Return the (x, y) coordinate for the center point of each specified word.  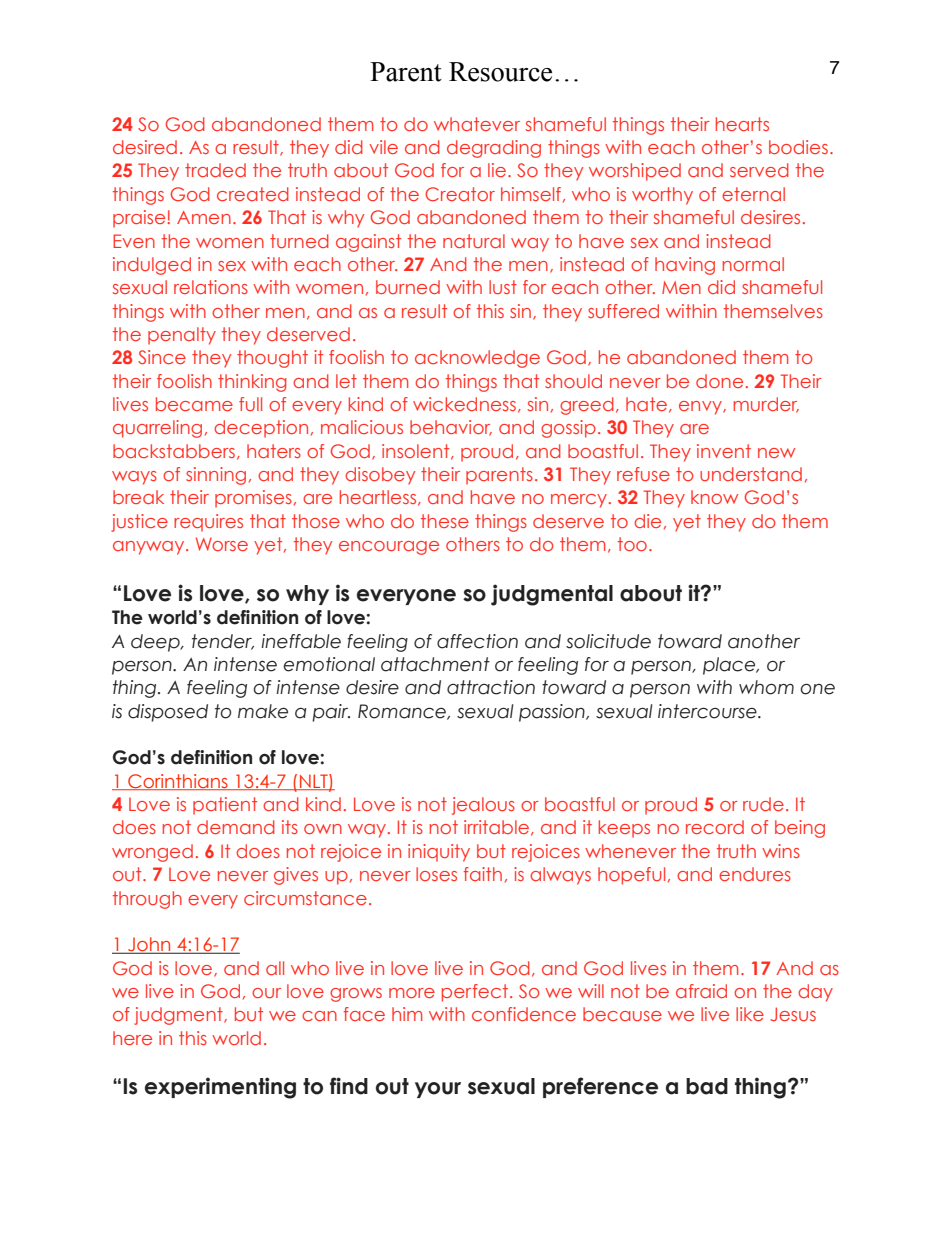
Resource (500, 72)
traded (215, 170)
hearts (742, 124)
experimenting (220, 1088)
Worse (222, 544)
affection (477, 641)
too (632, 544)
